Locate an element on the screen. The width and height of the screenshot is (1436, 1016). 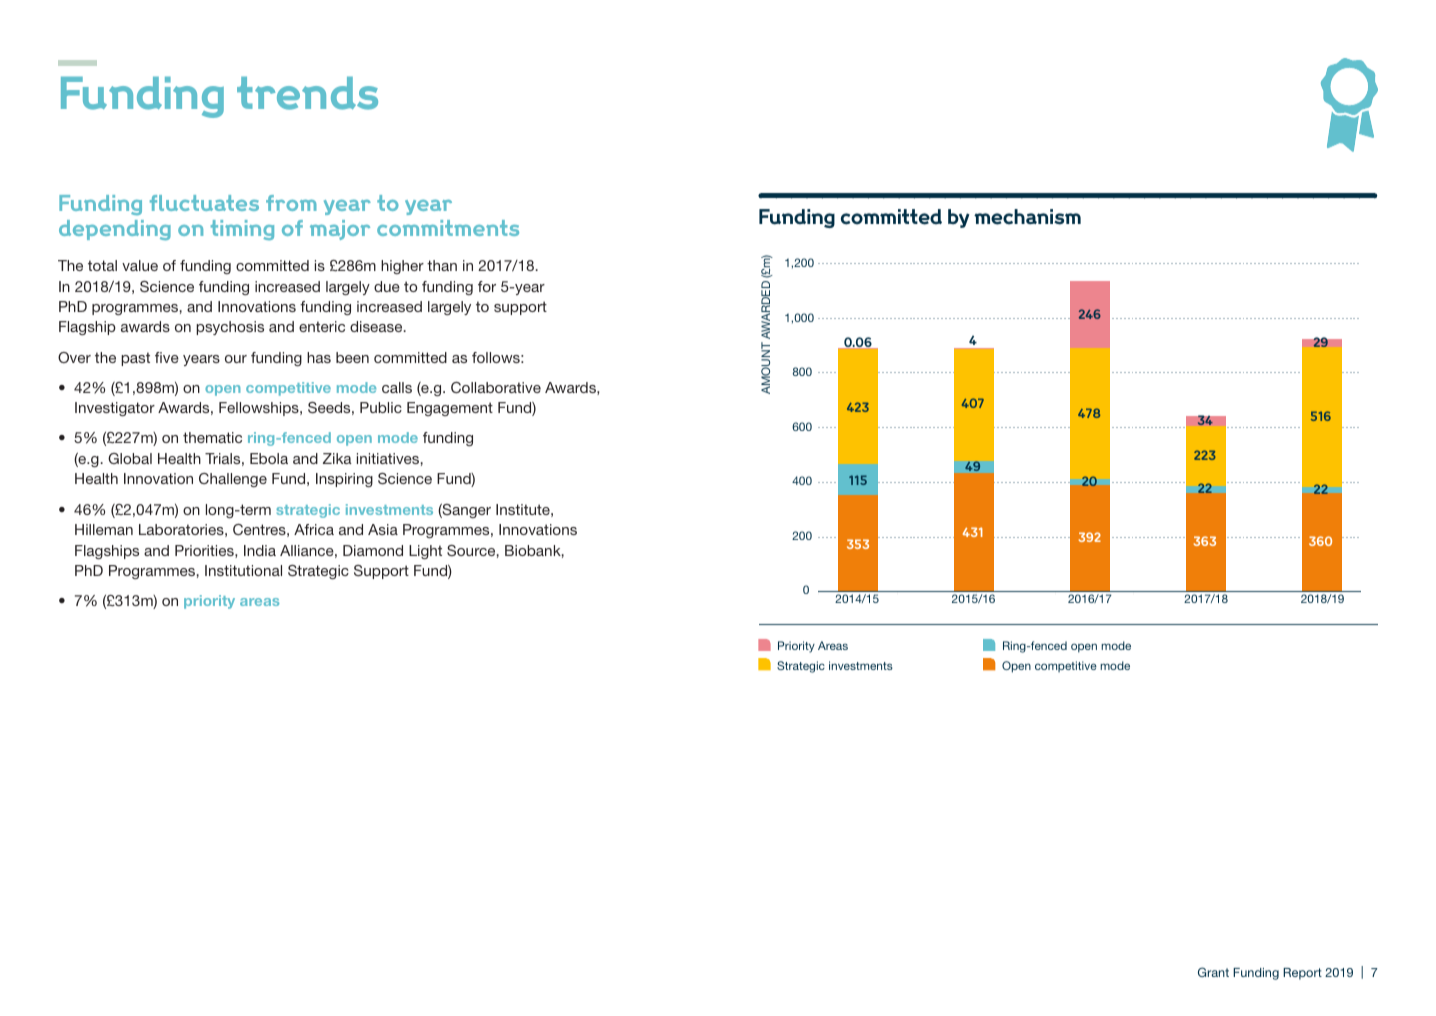
Investigator is located at coordinates (115, 409).
